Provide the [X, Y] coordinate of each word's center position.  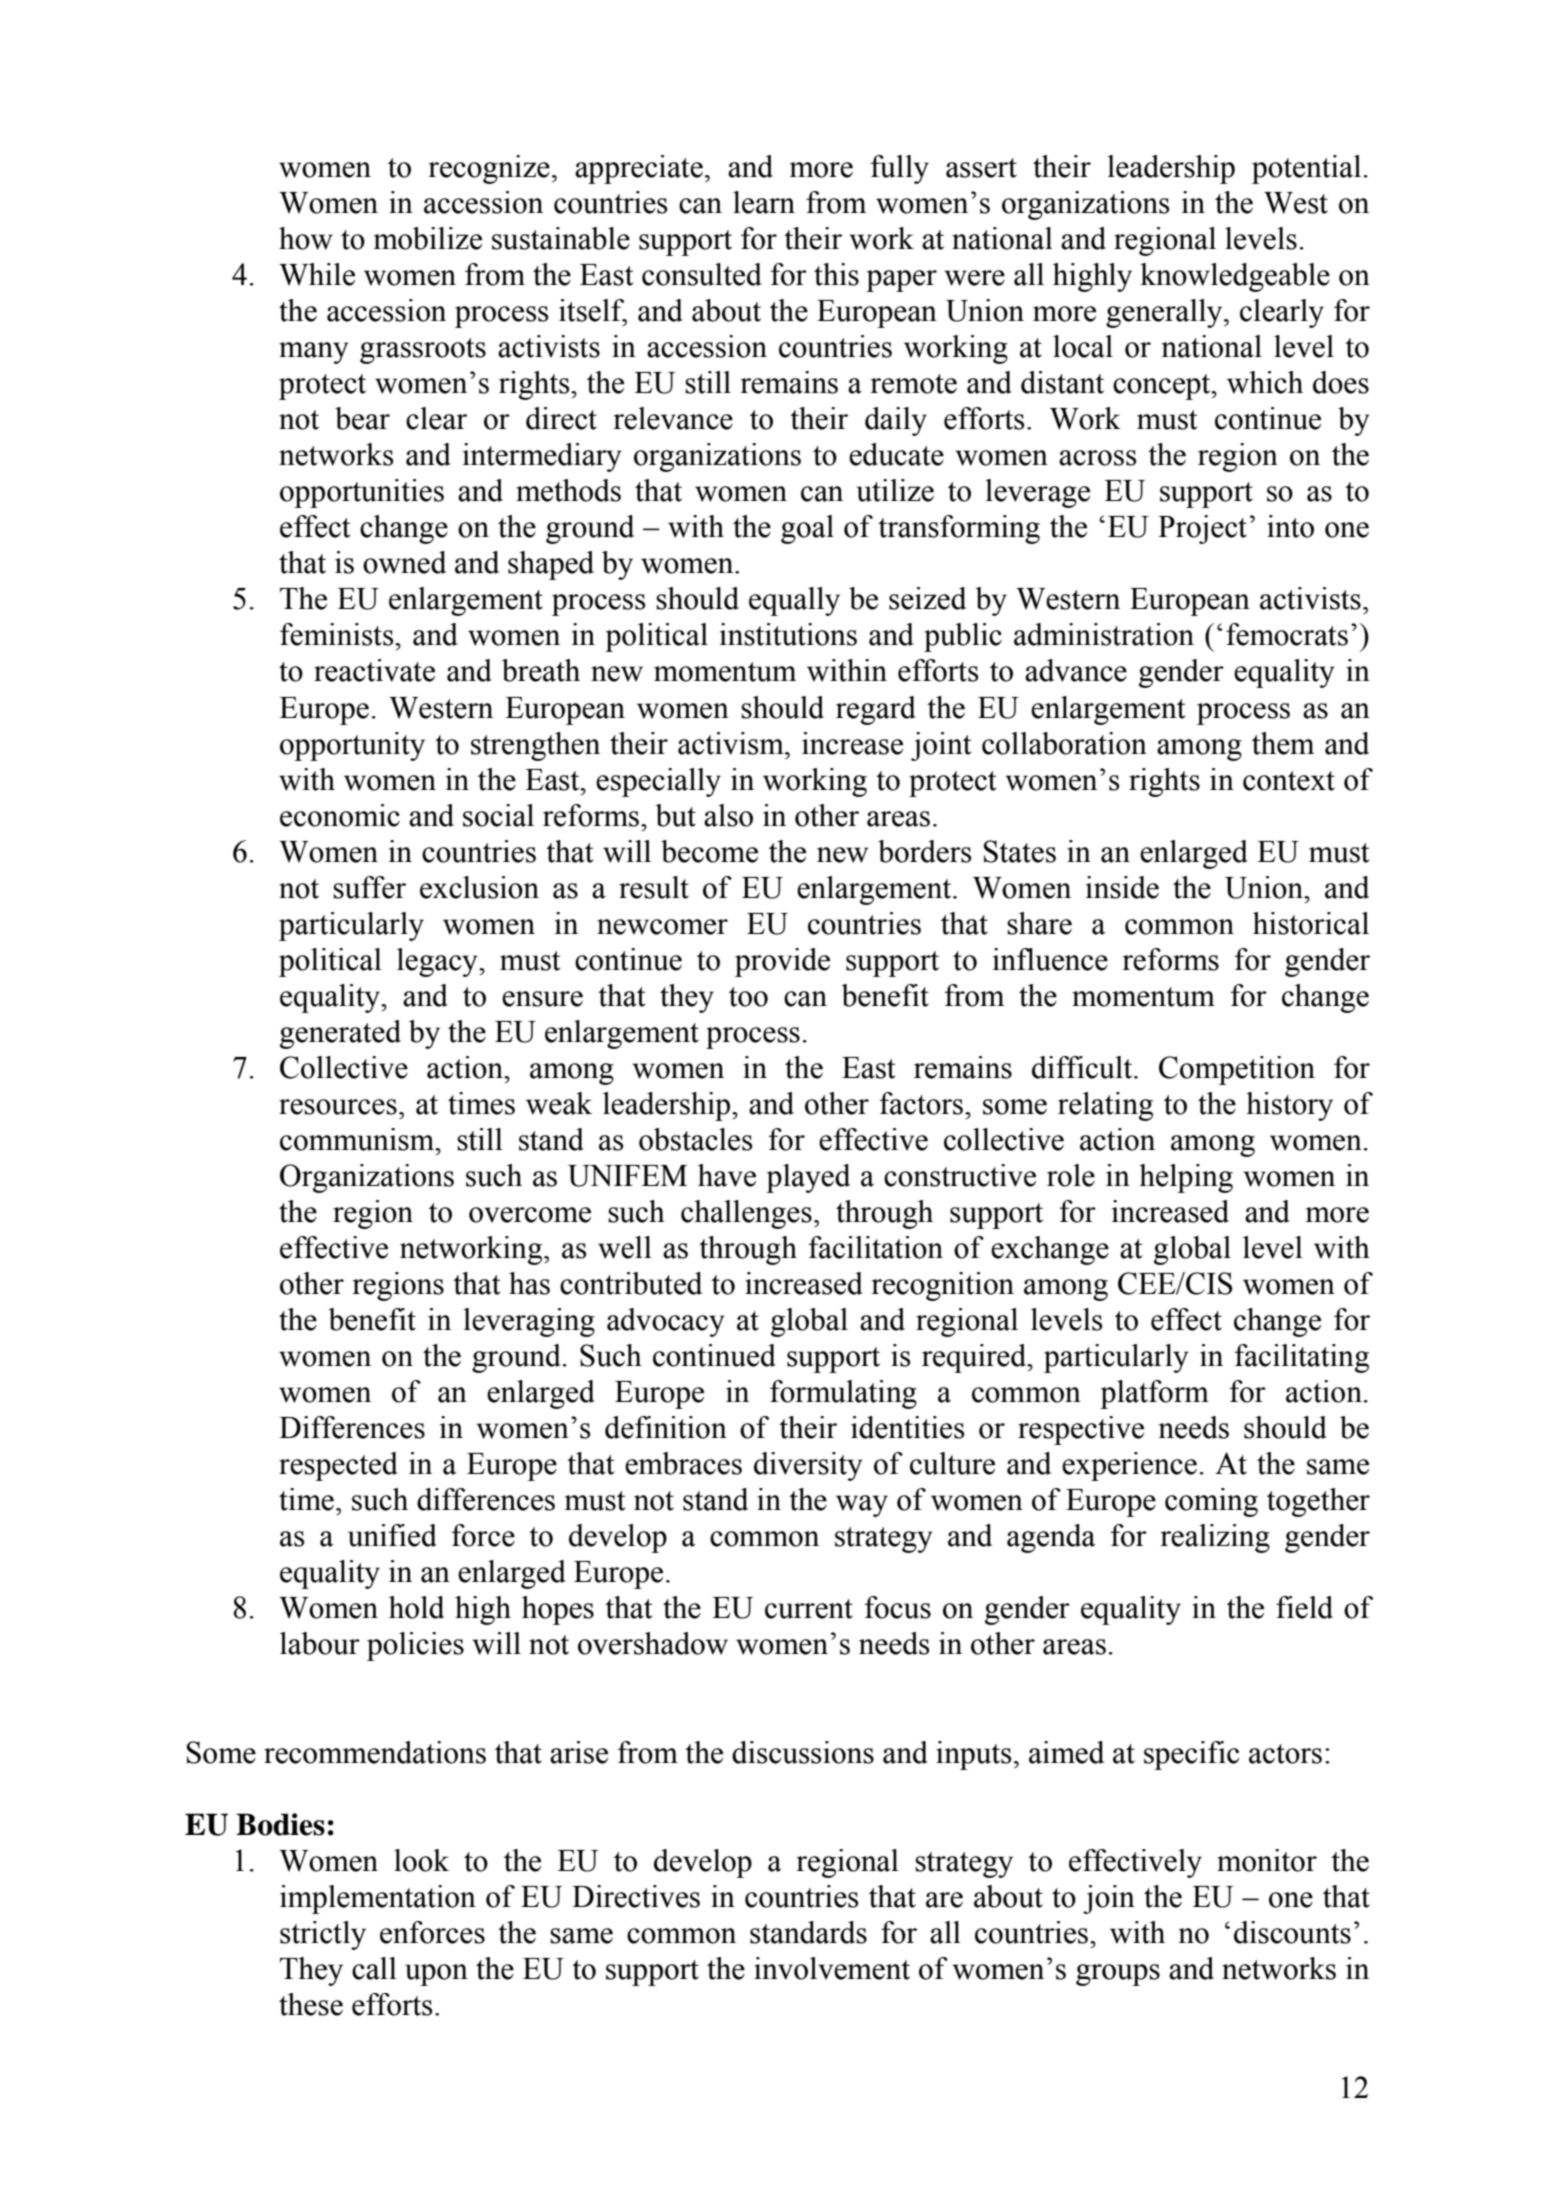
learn [764, 202]
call [374, 1968]
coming [1211, 1502]
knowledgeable [1235, 277]
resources [338, 1107]
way [862, 1506]
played [808, 1178]
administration [1104, 634]
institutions [788, 634]
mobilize [428, 238]
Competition [1237, 1070]
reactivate [374, 670]
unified [392, 1535]
